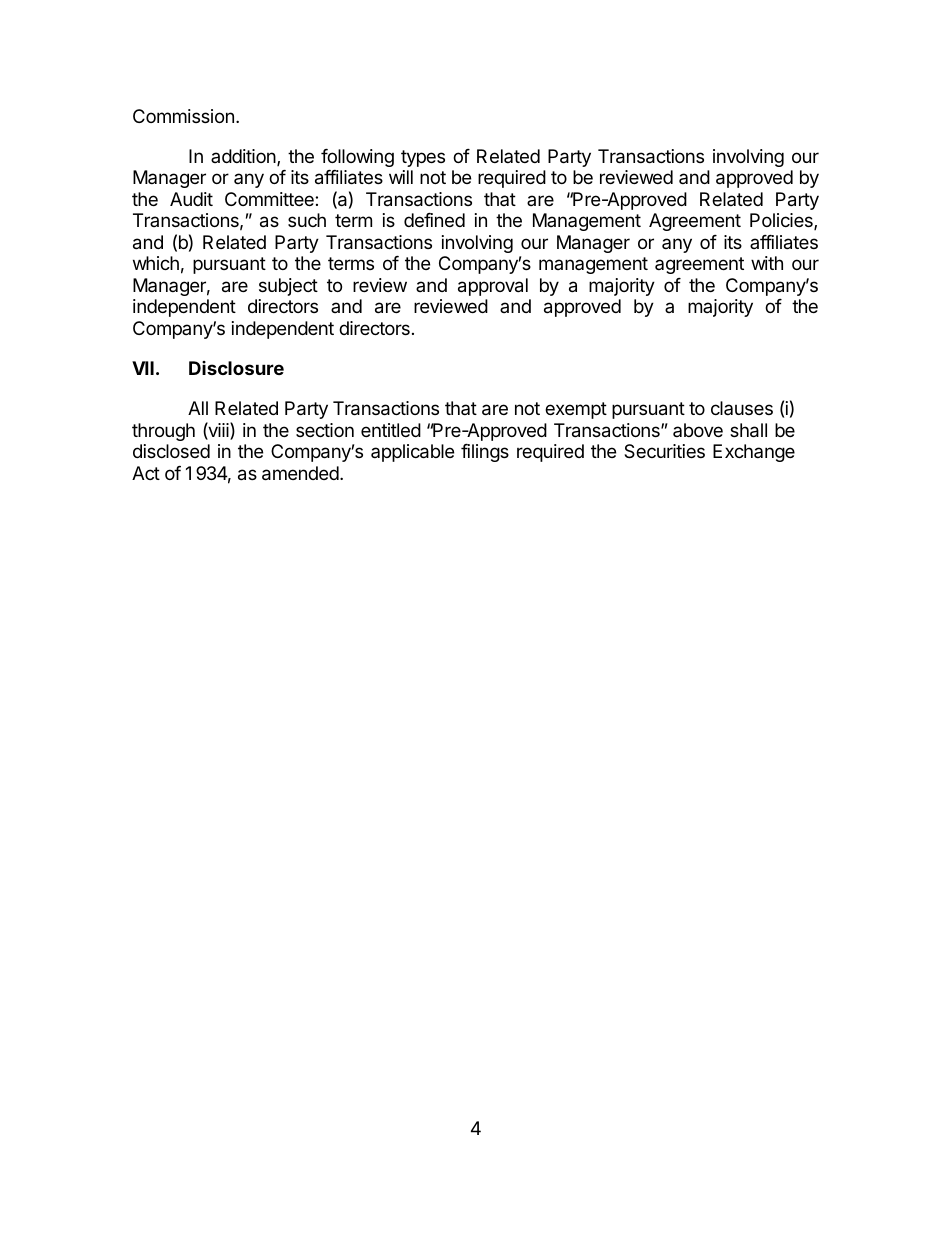 This image has width=952, height=1233. I want to click on defined, so click(434, 220).
